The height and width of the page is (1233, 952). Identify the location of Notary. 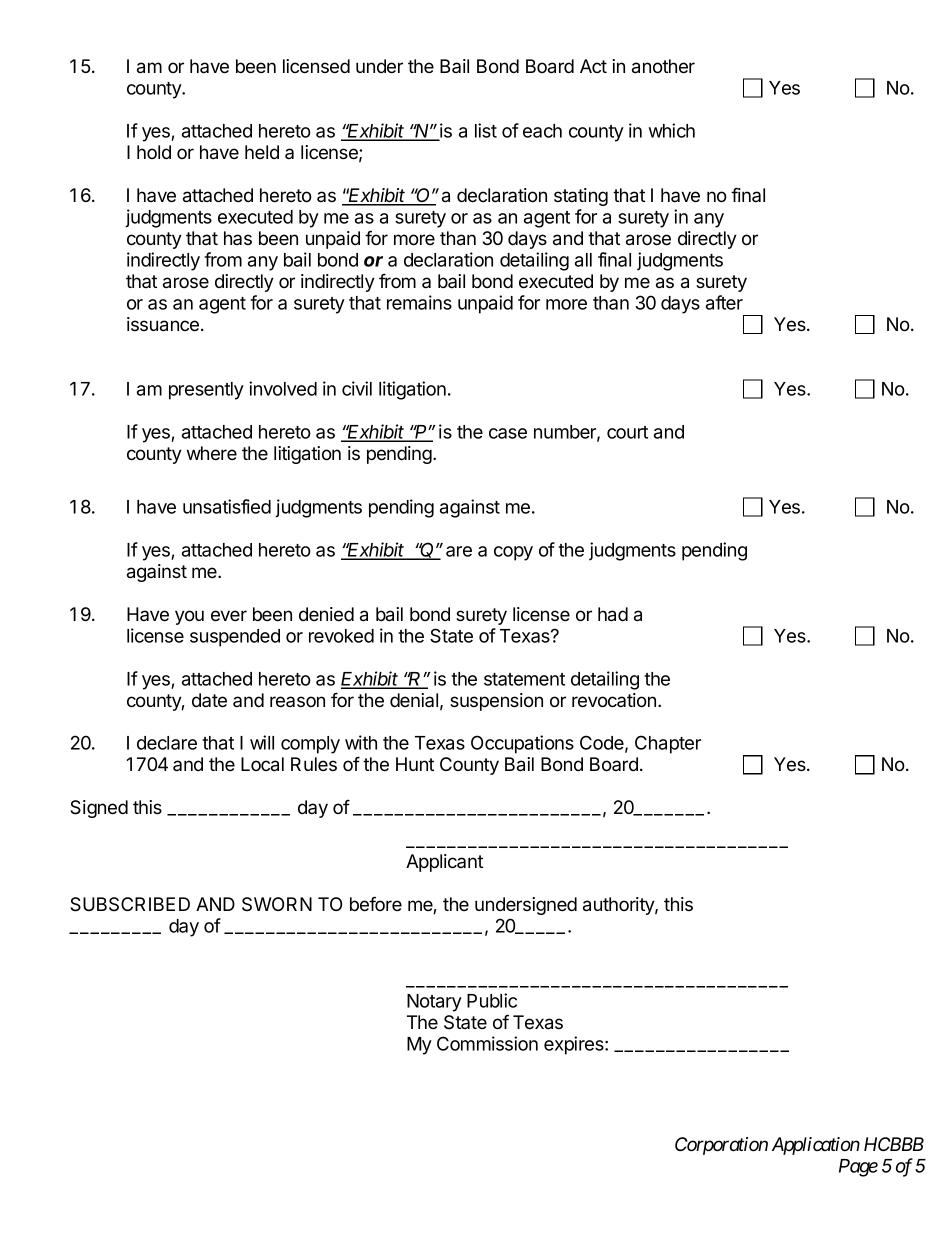
(434, 1003).
